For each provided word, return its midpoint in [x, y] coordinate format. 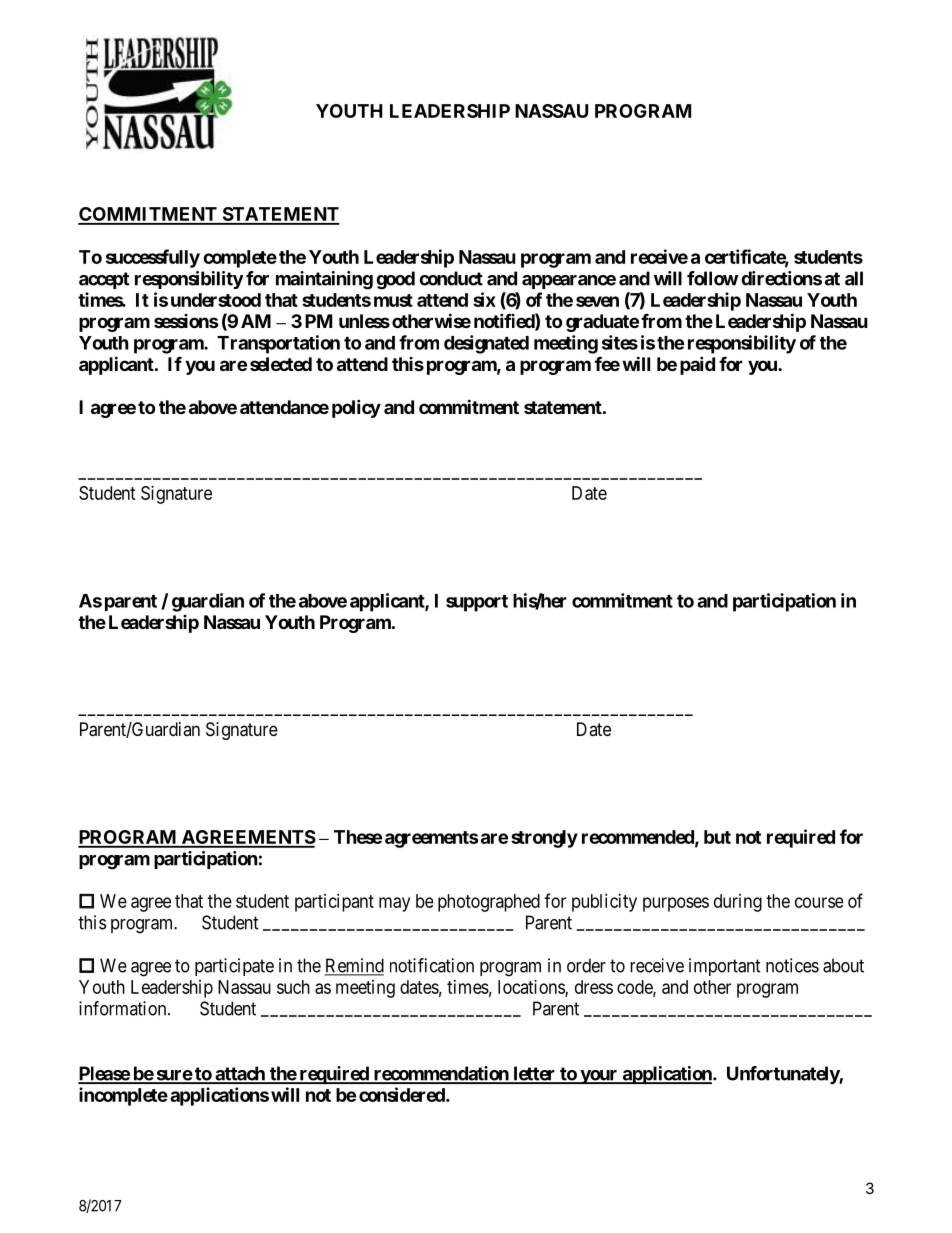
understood [216, 300]
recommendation [441, 1074]
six [484, 299]
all [854, 278]
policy [356, 408]
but [717, 837]
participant [334, 903]
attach [240, 1074]
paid [697, 365]
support [477, 603]
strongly [544, 839]
